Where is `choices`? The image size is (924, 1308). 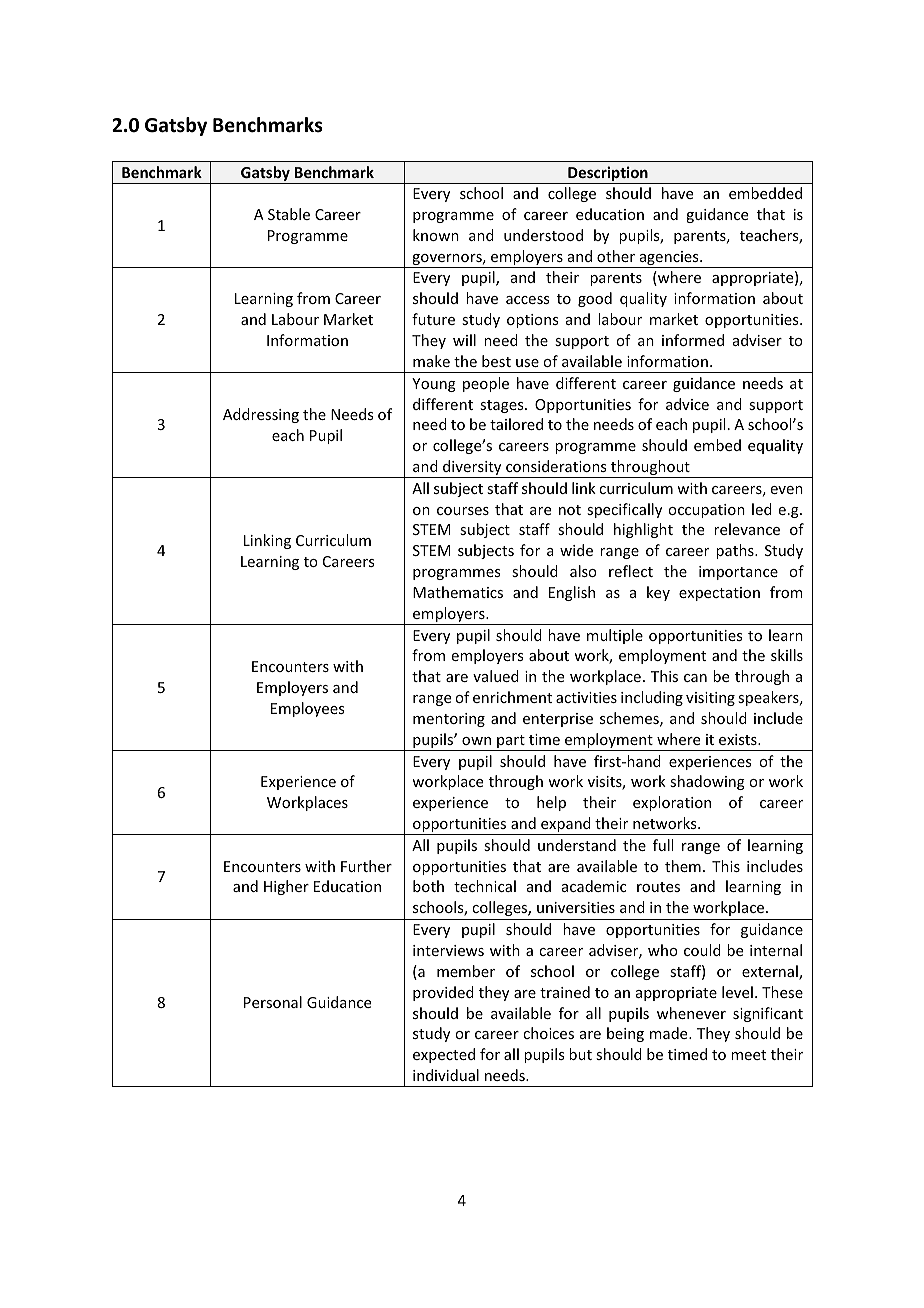
choices is located at coordinates (548, 1033).
